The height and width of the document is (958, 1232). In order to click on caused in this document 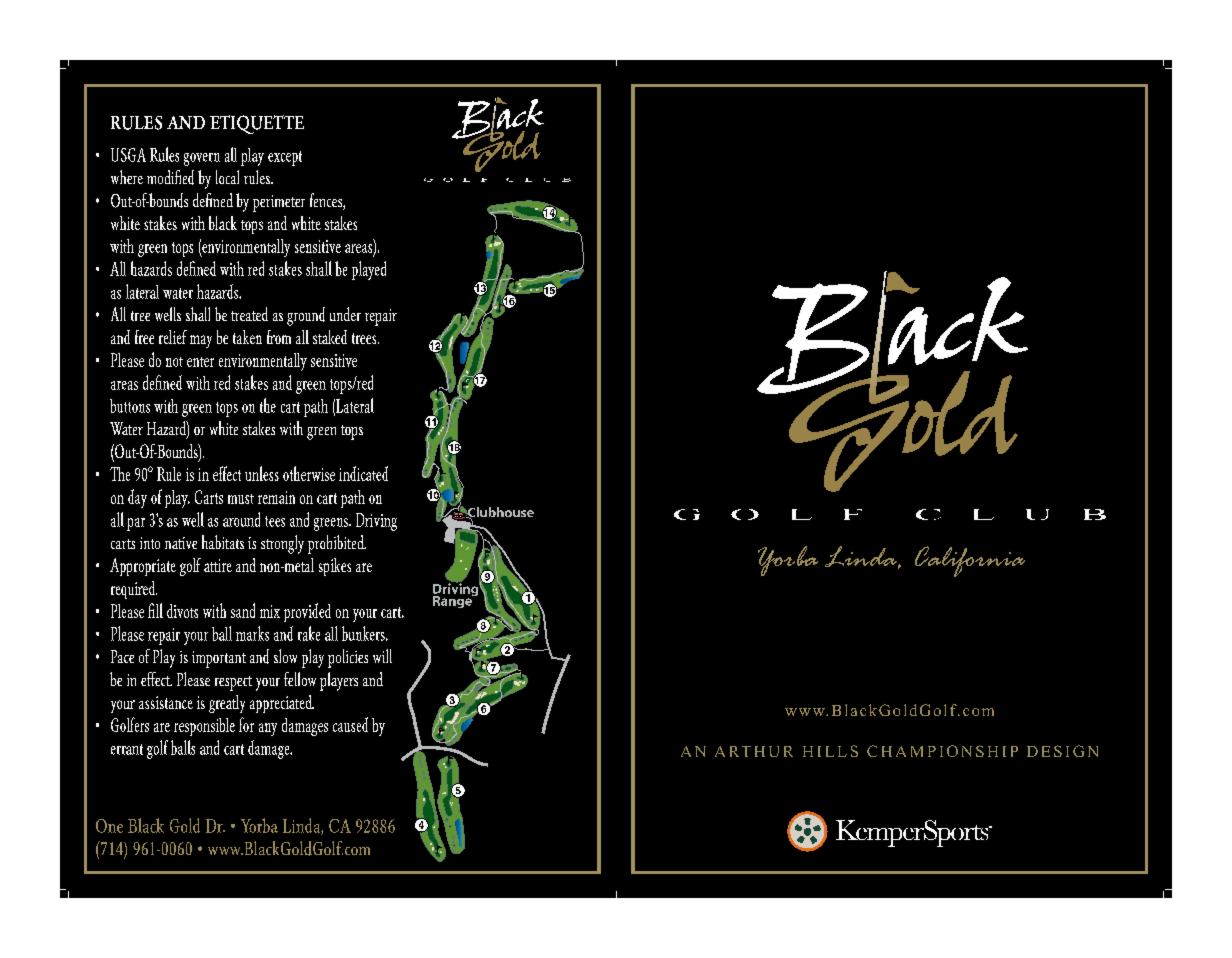, I will do `click(350, 724)`.
